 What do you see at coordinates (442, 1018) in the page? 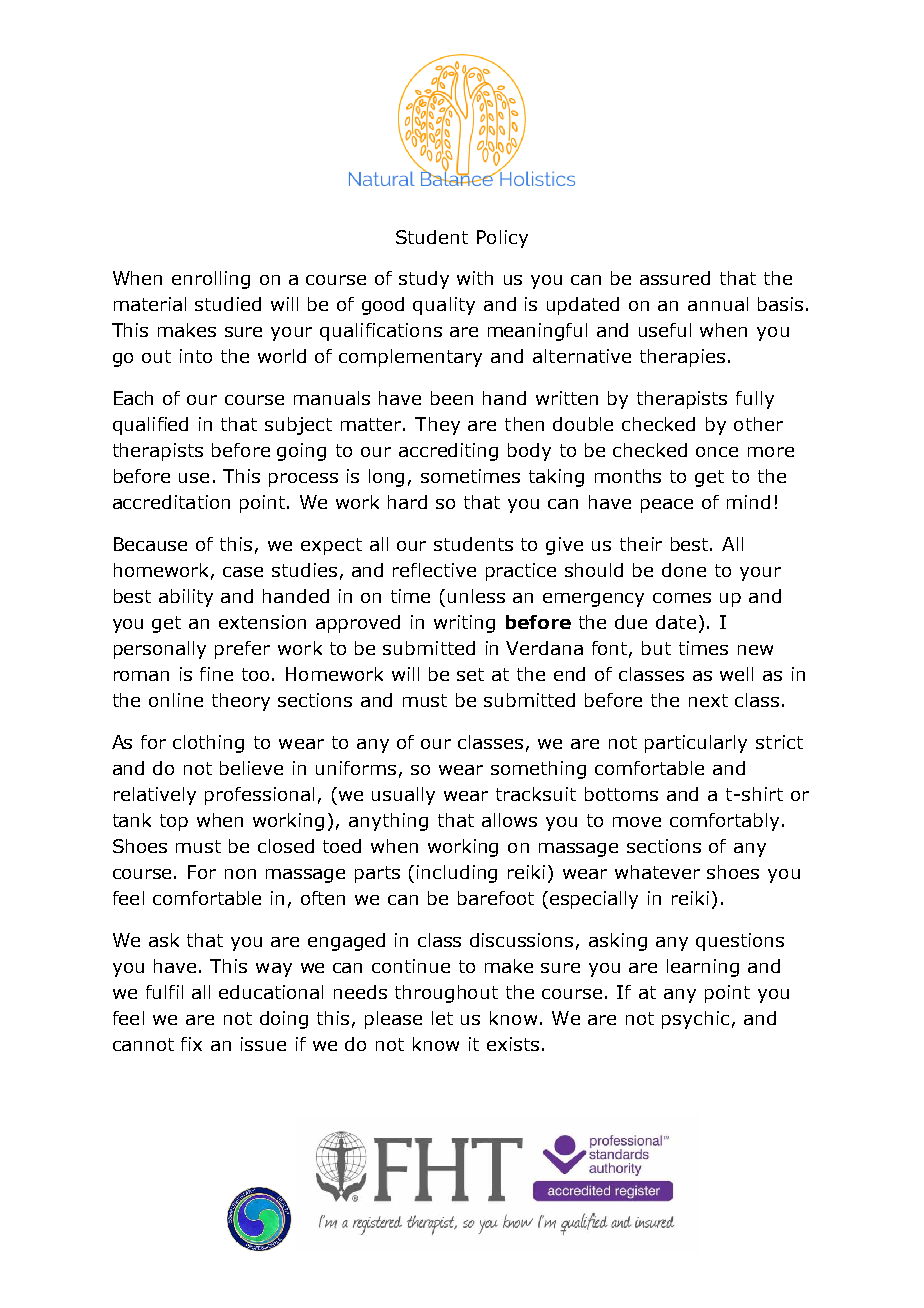
I see `let` at bounding box center [442, 1018].
